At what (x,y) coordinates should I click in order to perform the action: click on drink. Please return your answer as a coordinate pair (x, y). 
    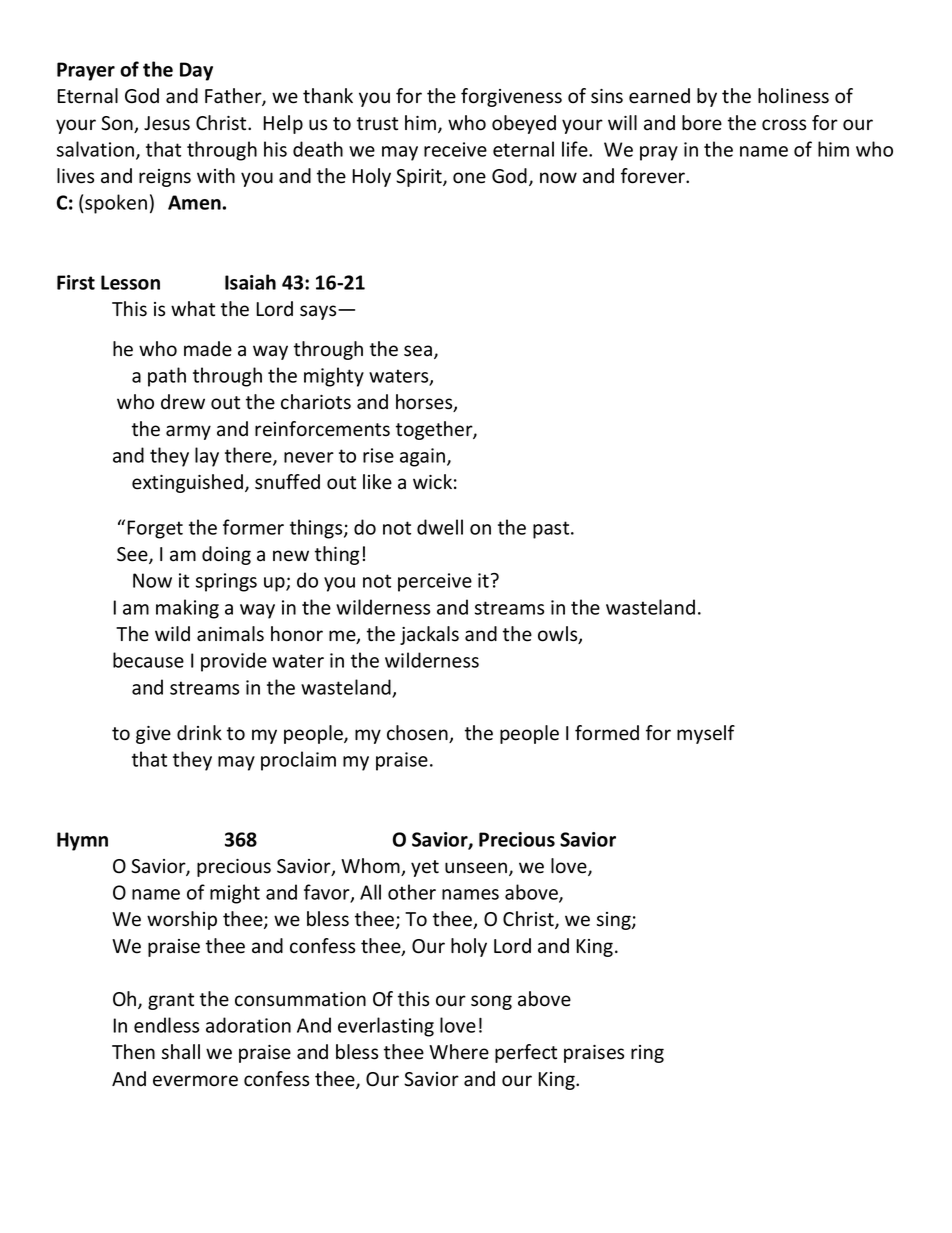
    Looking at the image, I should click on (199, 733).
